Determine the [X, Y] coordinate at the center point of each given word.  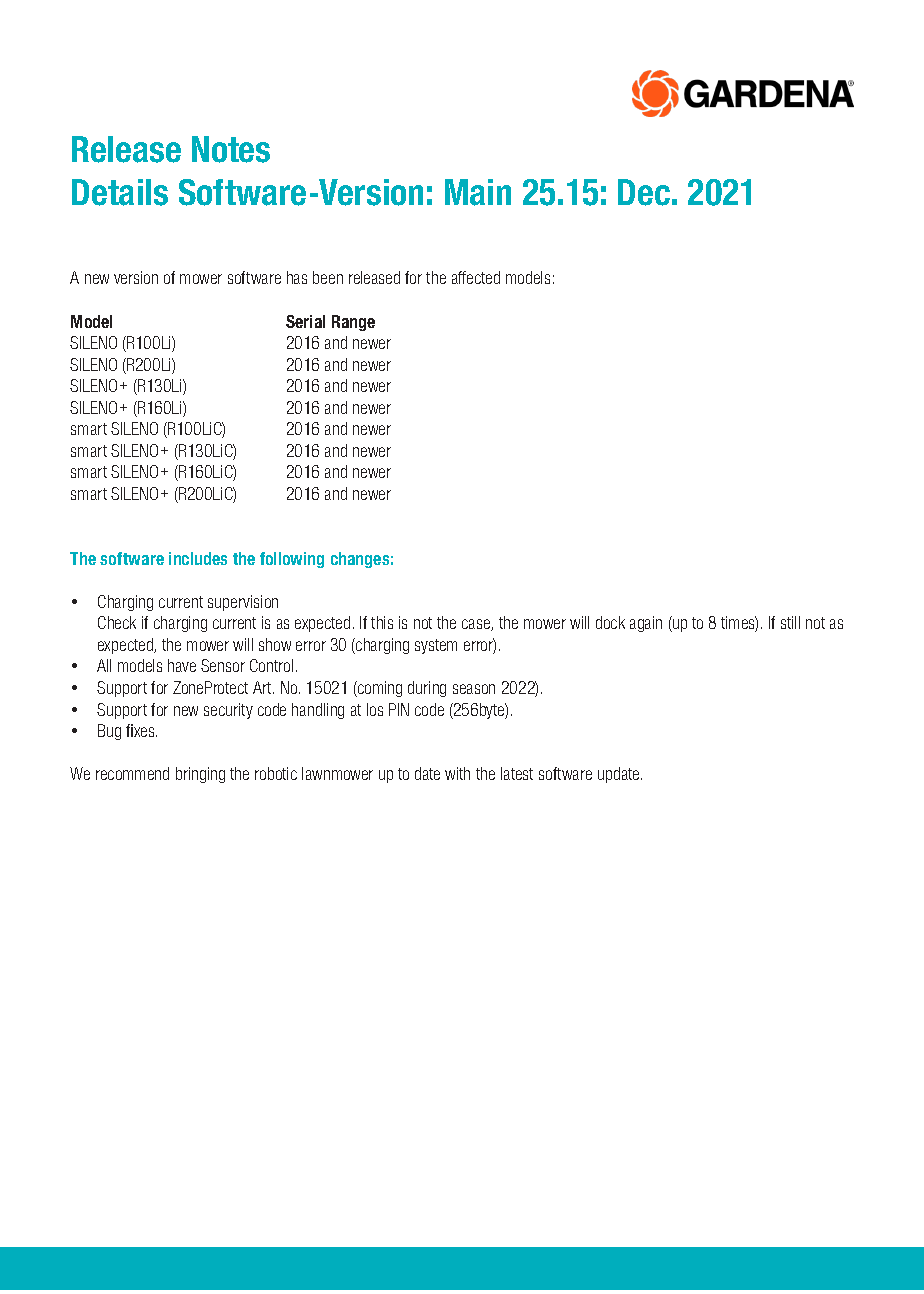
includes [198, 558]
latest [517, 773]
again [646, 624]
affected [476, 277]
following [292, 560]
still [790, 622]
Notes [231, 149]
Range [353, 323]
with [457, 773]
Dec [644, 192]
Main [478, 192]
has [297, 277]
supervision [243, 603]
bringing [200, 775]
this [382, 622]
